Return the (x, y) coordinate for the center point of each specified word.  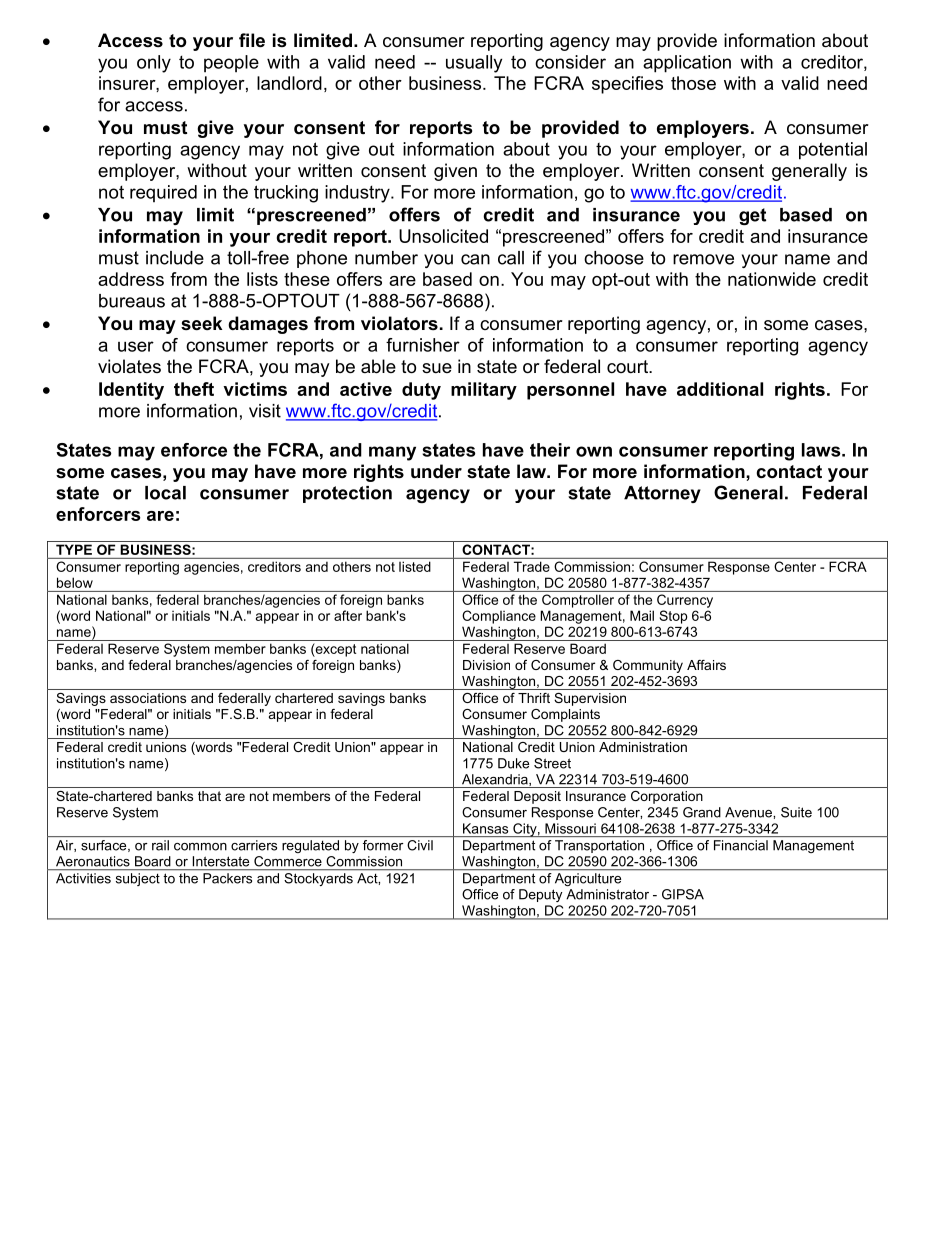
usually (474, 64)
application (687, 64)
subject (138, 879)
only (154, 64)
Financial (741, 845)
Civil (420, 845)
